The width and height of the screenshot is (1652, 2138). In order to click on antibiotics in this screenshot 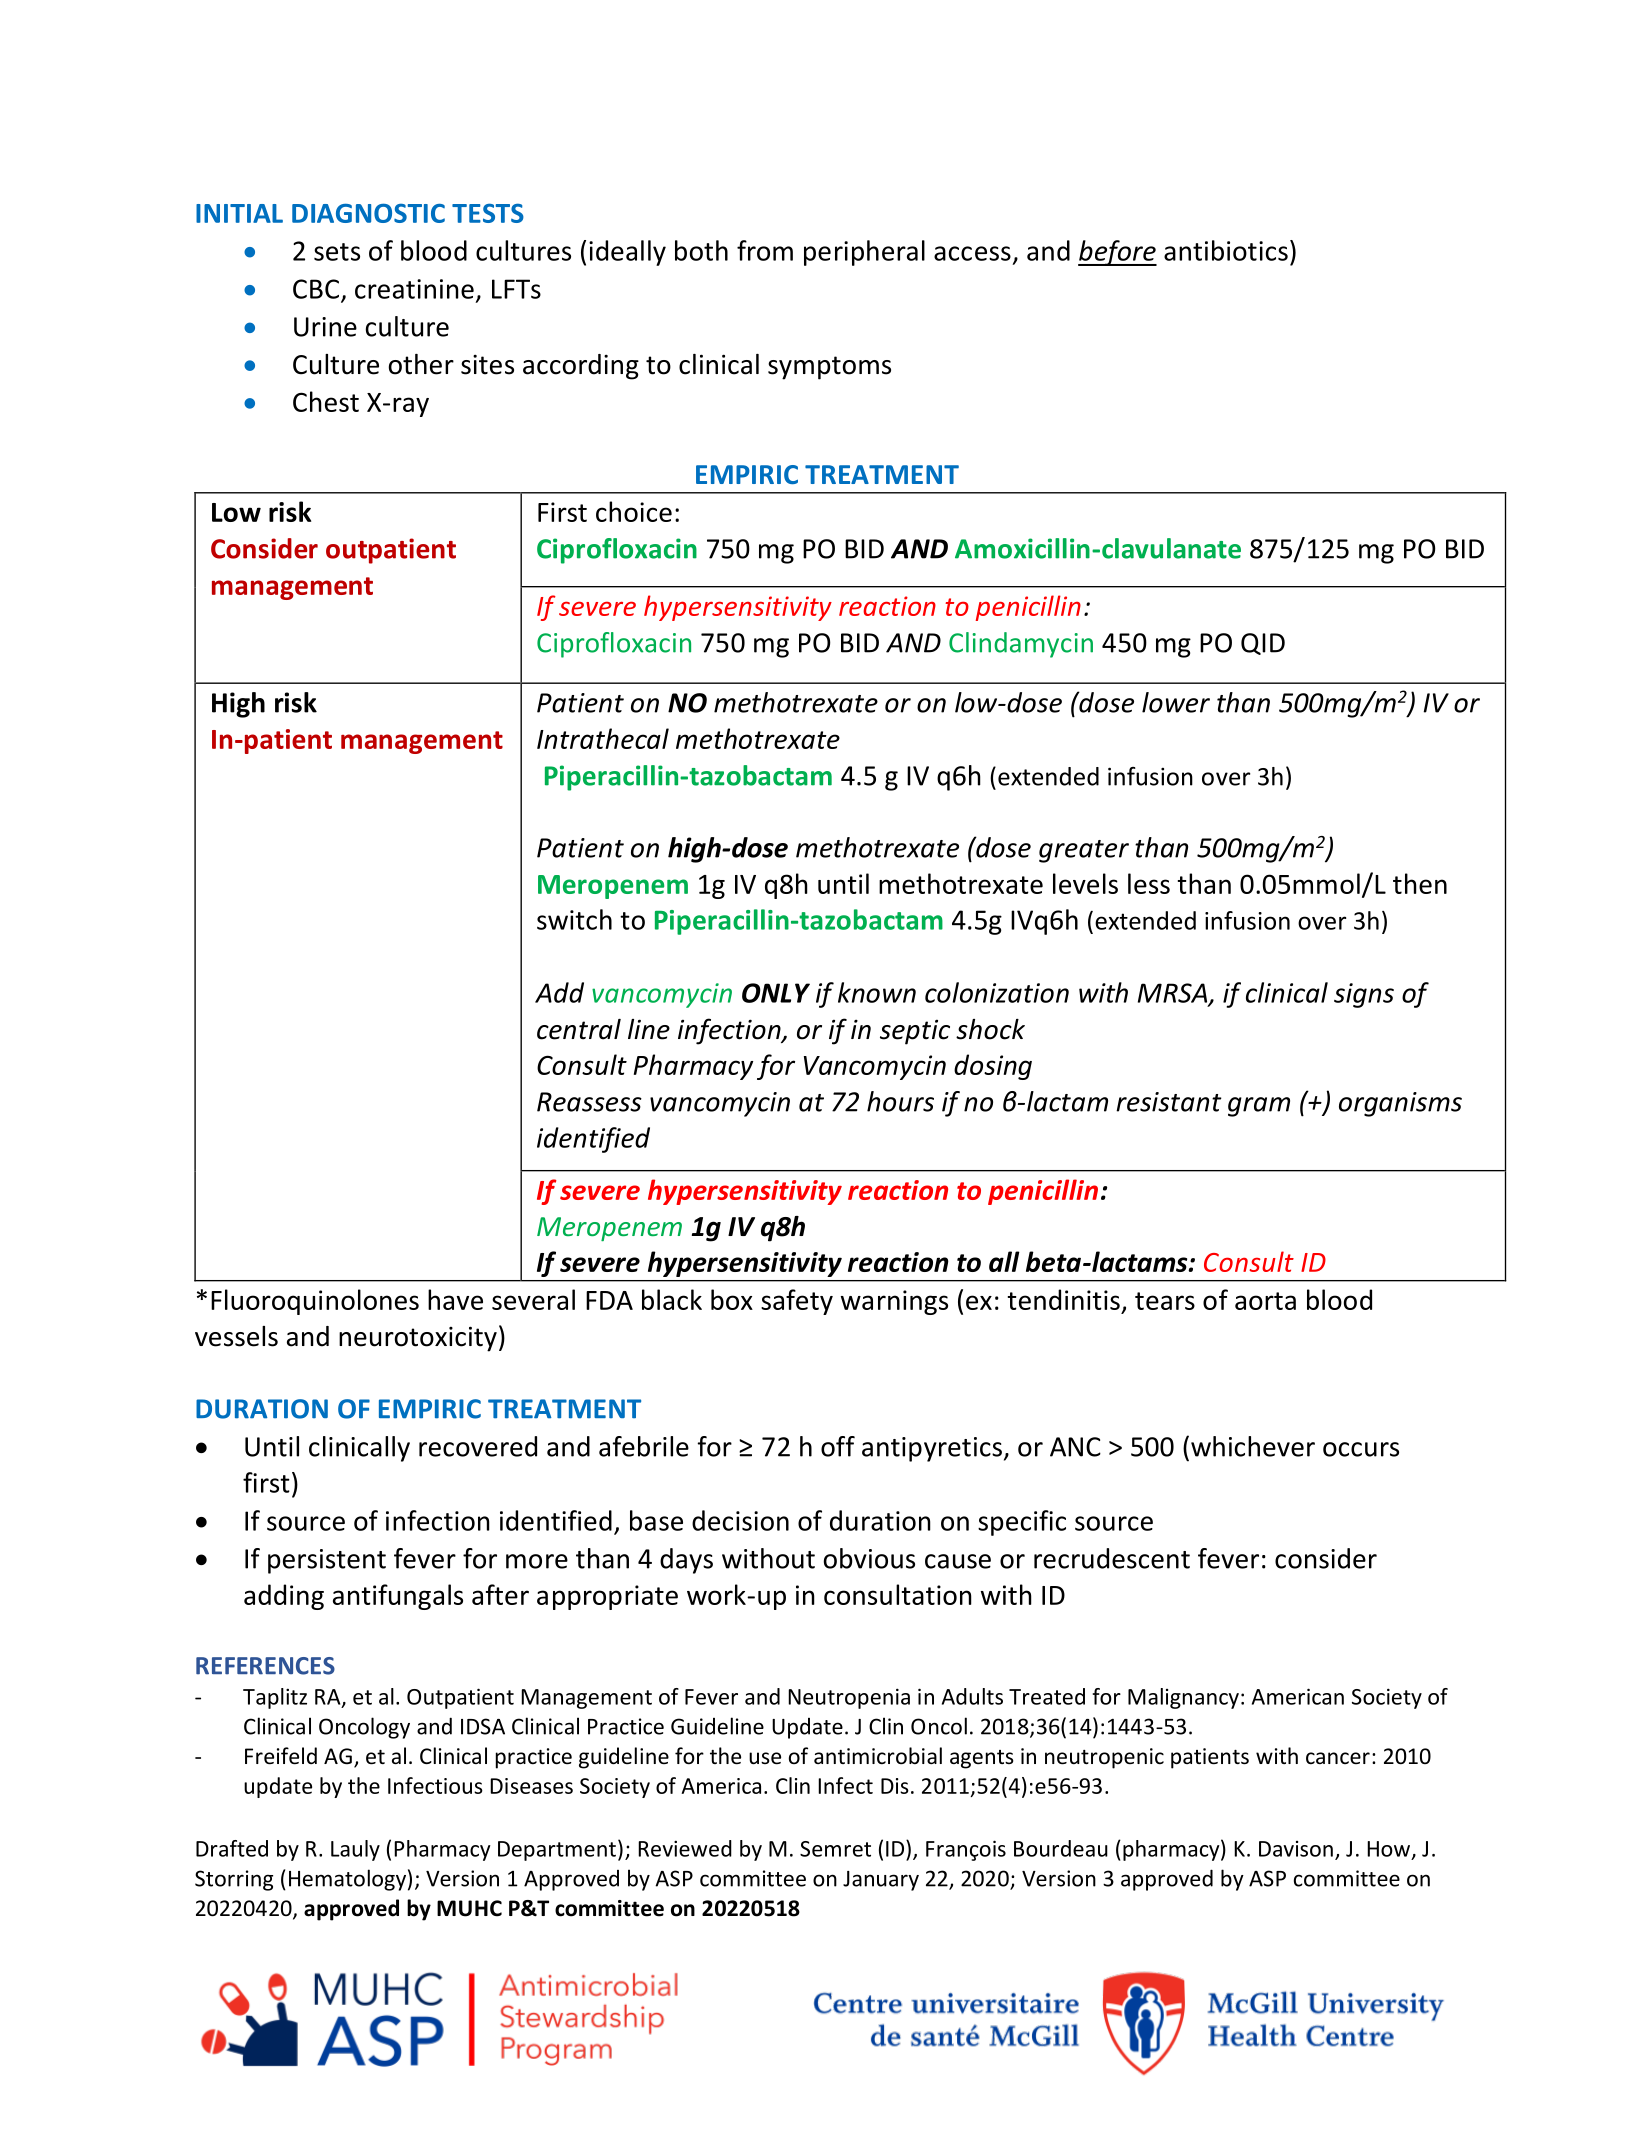, I will do `click(1226, 250)`.
